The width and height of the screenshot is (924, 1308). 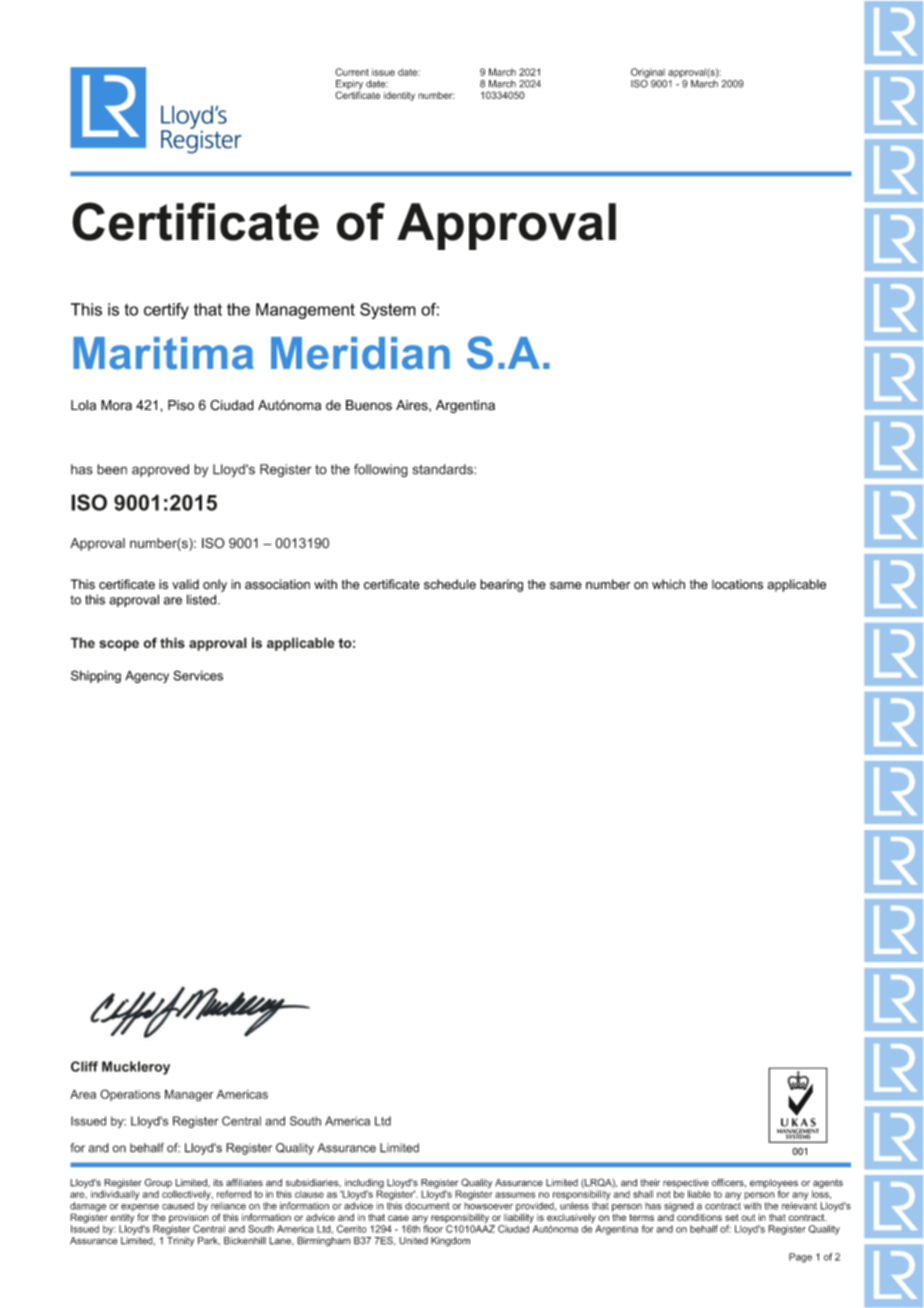 What do you see at coordinates (147, 676) in the screenshot?
I see `Agency` at bounding box center [147, 676].
